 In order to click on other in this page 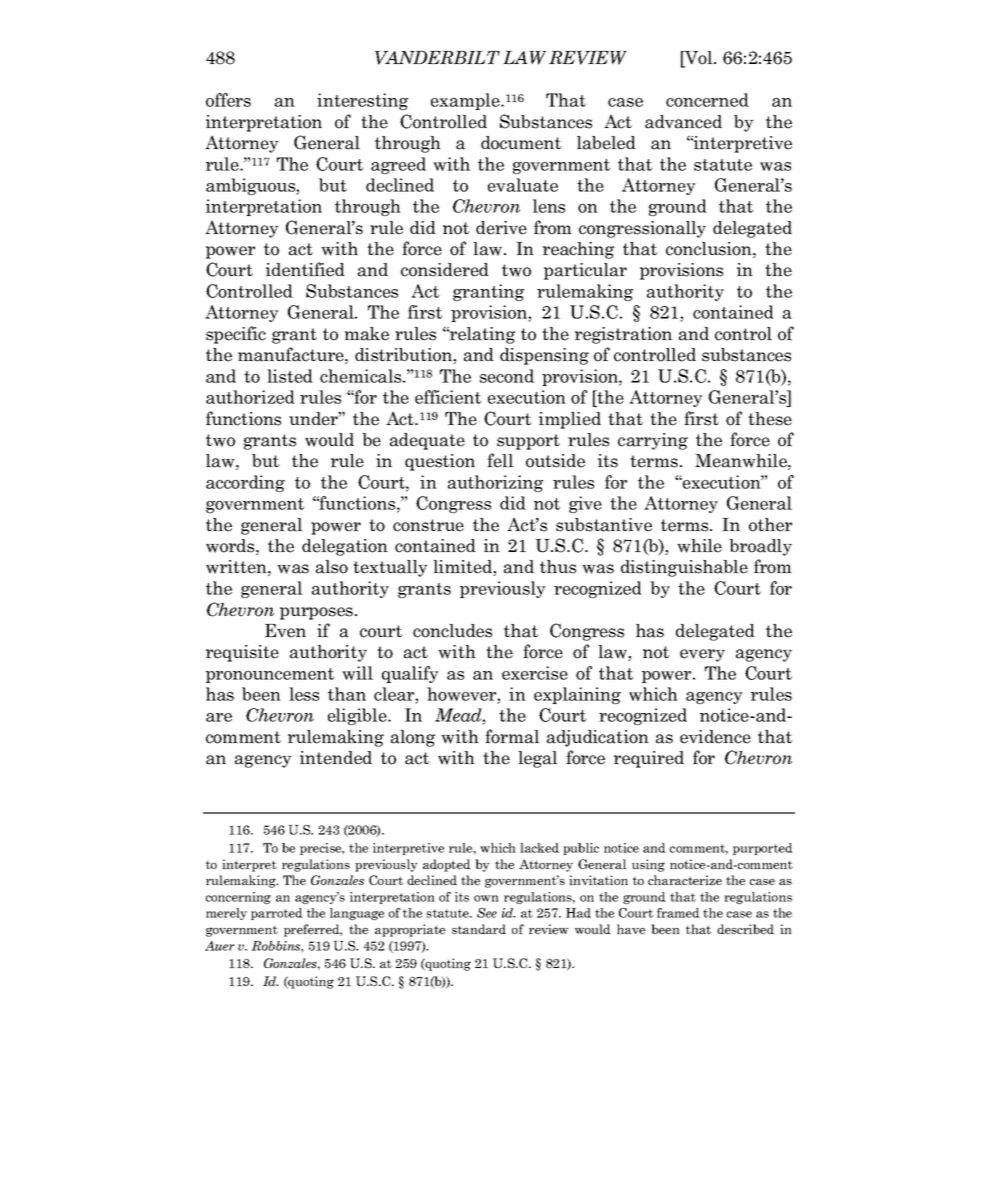, I will do `click(770, 525)`.
